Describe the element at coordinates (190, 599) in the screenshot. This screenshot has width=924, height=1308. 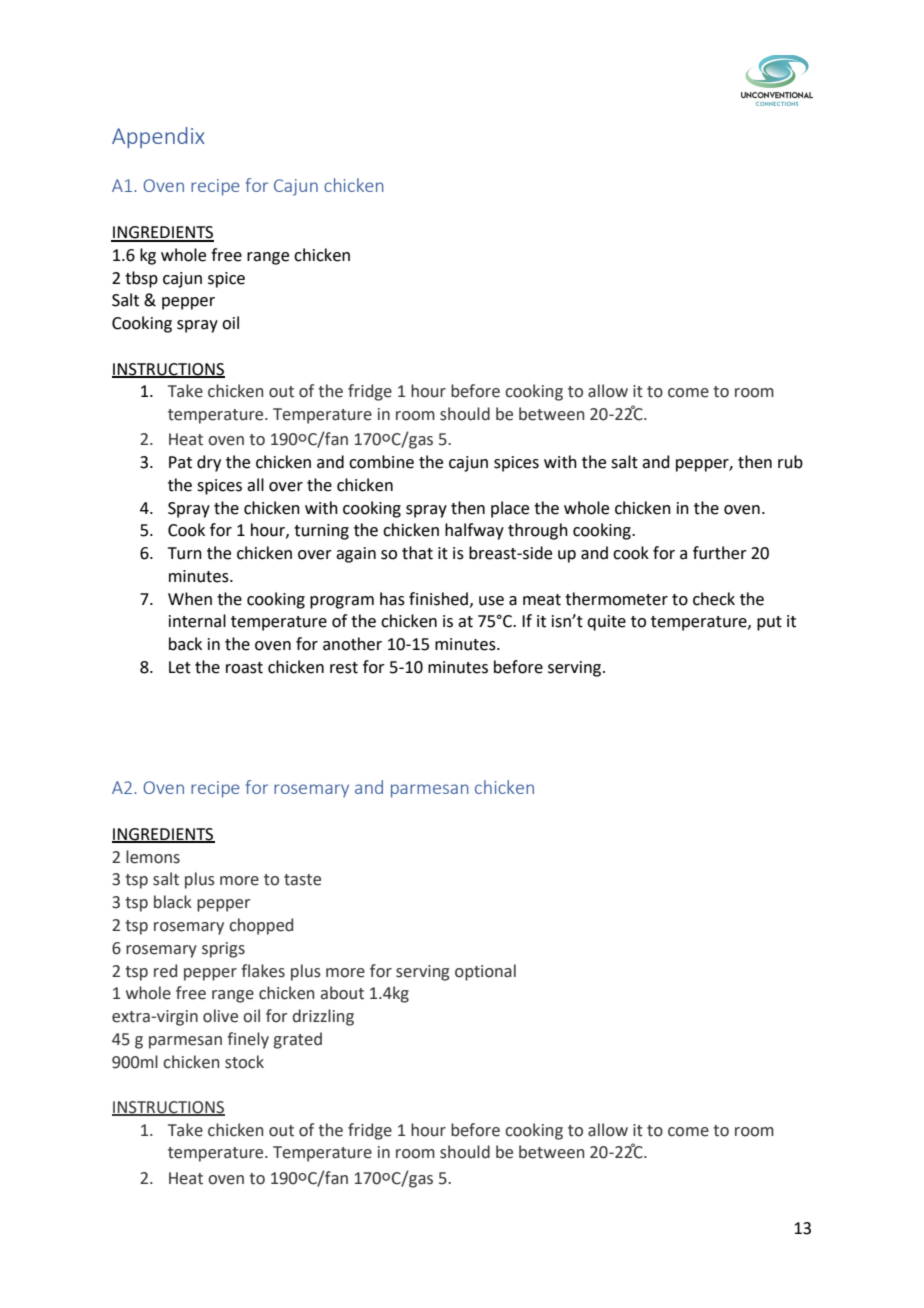
I see `When` at that location.
